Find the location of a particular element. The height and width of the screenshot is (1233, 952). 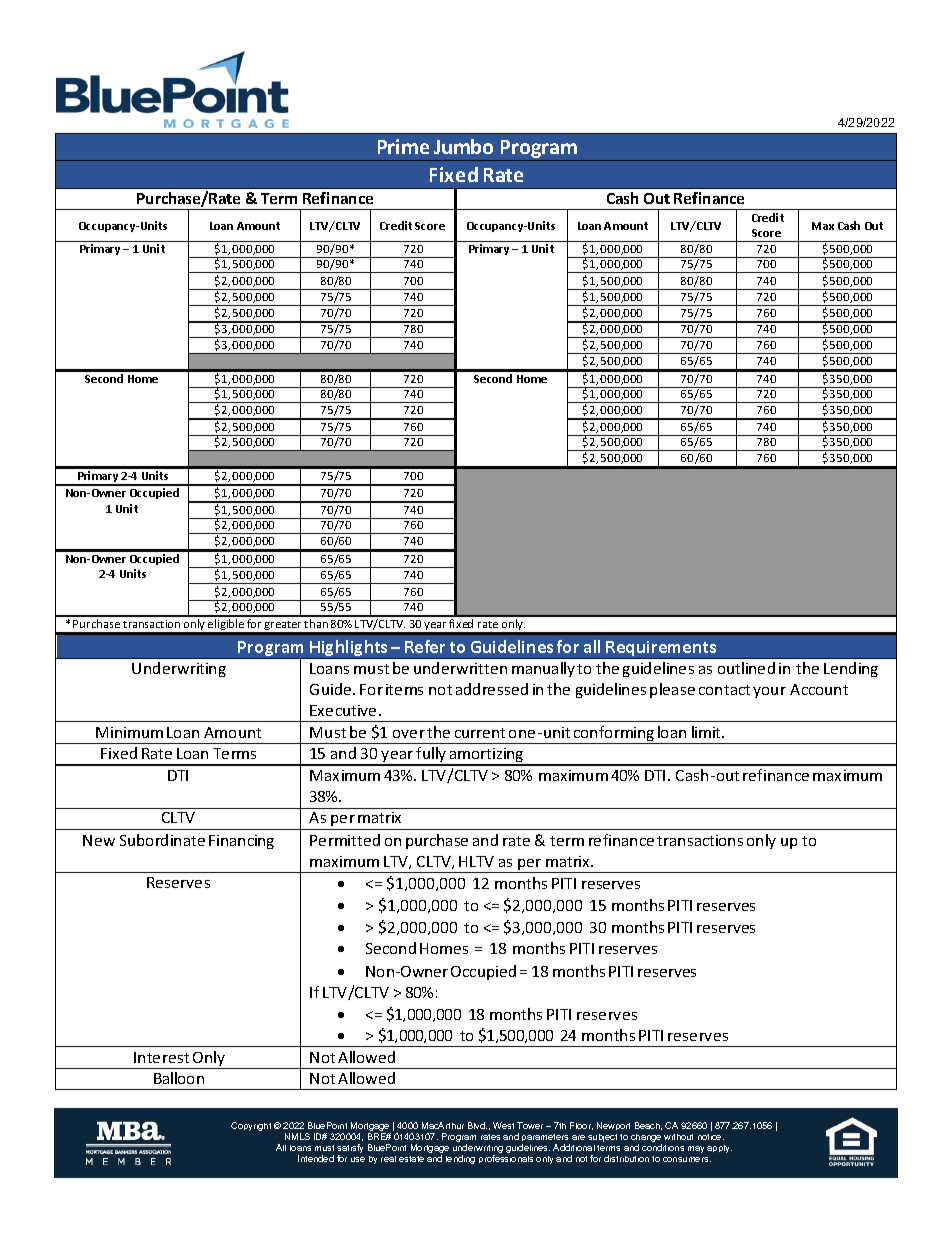

Copyright is located at coordinates (251, 1126).
